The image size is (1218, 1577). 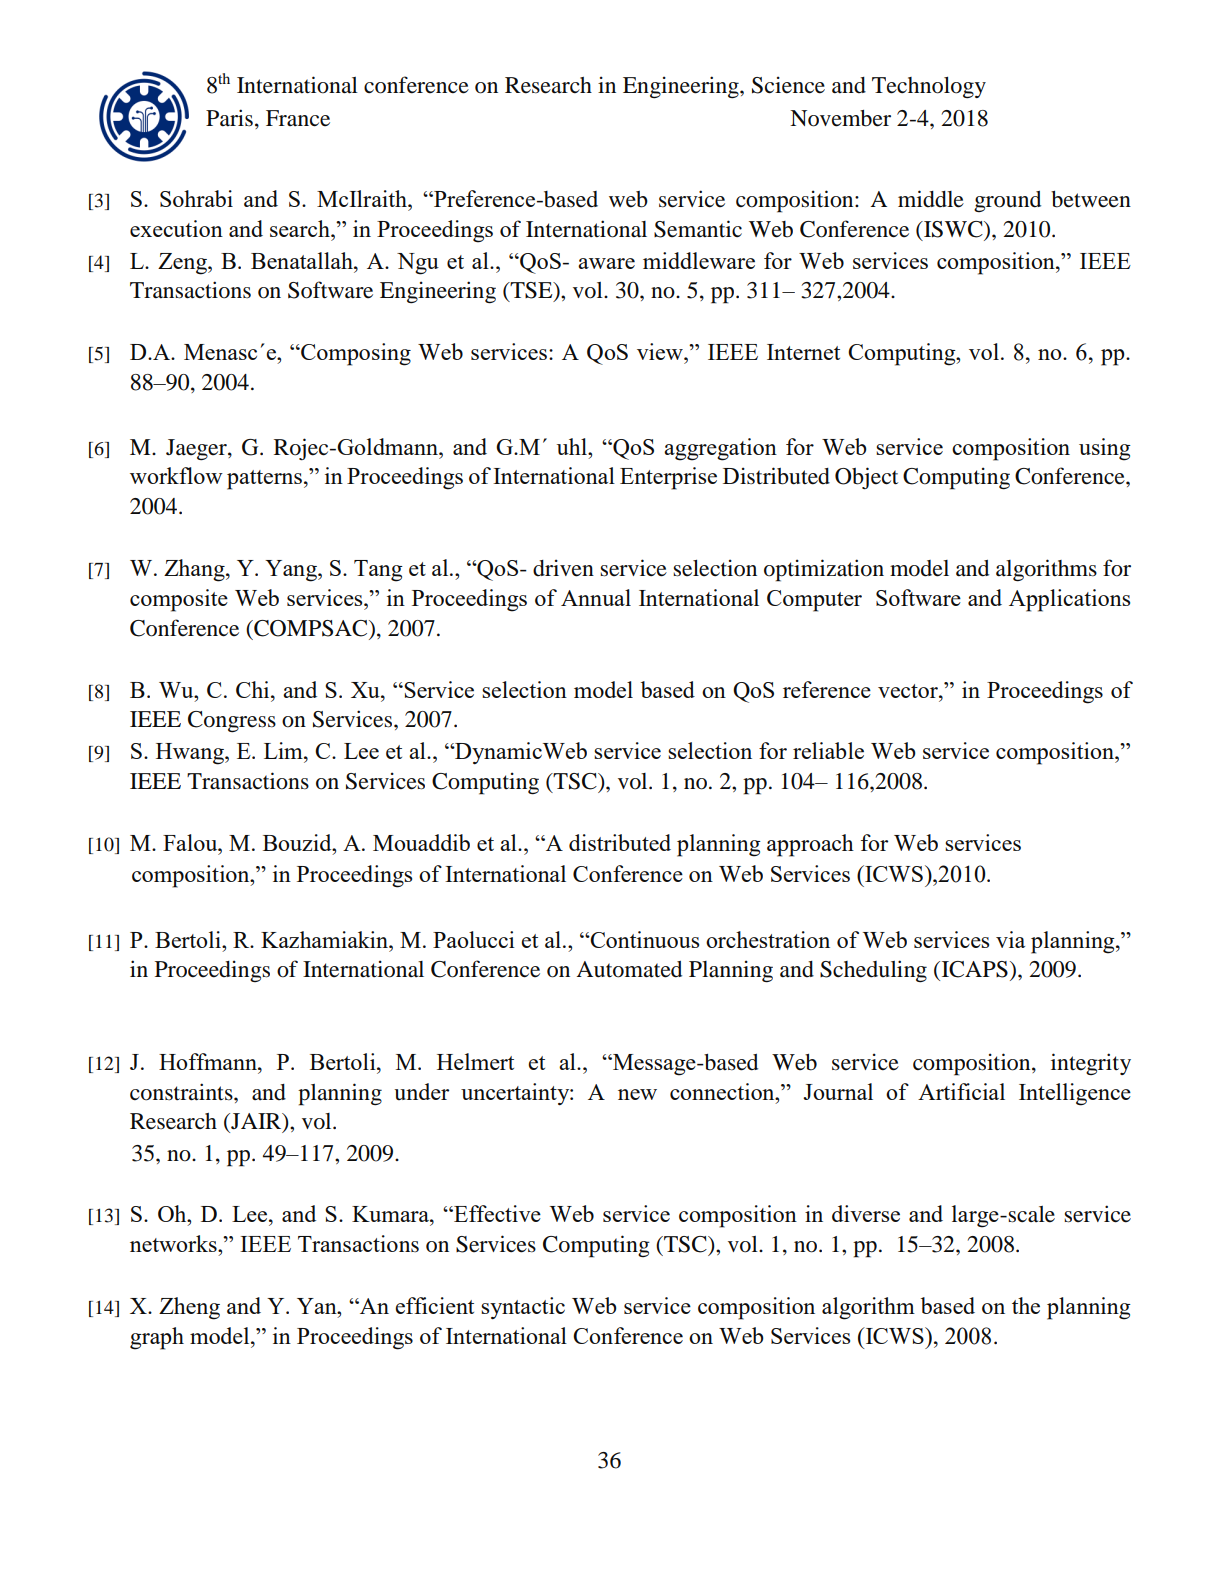 What do you see at coordinates (254, 689) in the screenshot?
I see `Chi` at bounding box center [254, 689].
